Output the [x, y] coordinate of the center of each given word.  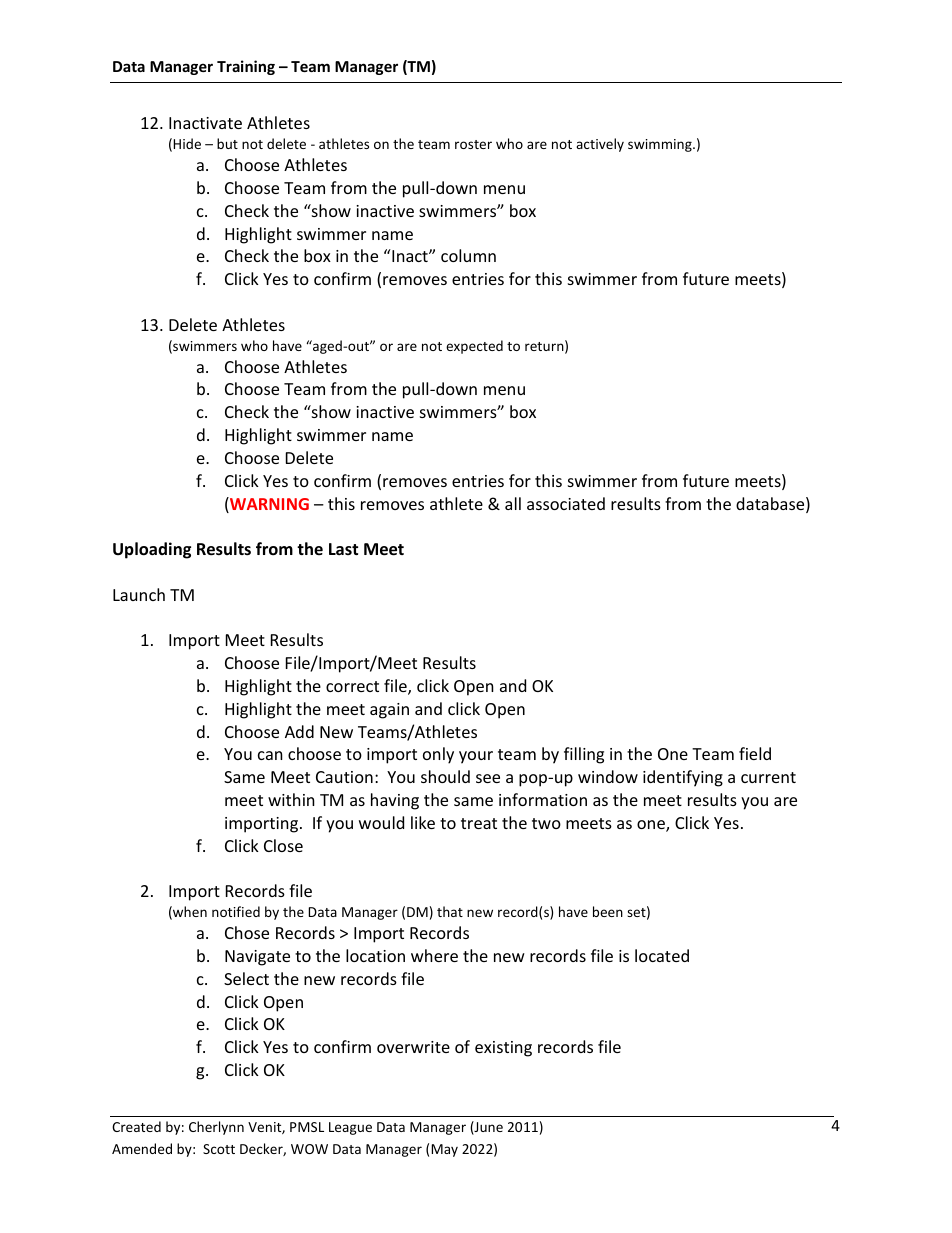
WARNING [268, 505]
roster [473, 144]
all [513, 503]
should [445, 776]
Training [246, 67]
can [270, 755]
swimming [661, 145]
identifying [683, 778]
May [444, 1150]
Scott [219, 1149]
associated [566, 503]
